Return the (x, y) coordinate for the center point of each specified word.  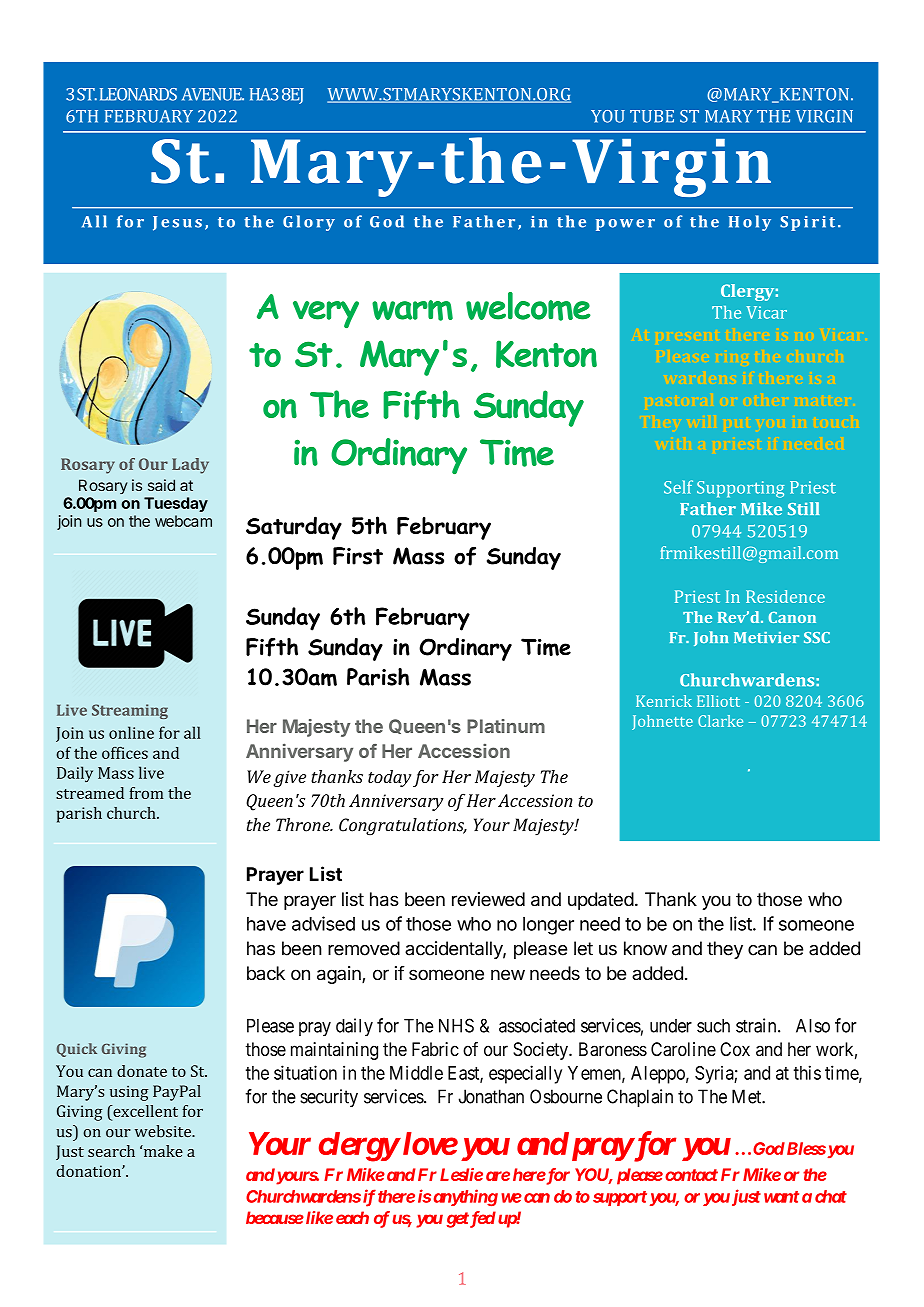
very (326, 314)
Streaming (130, 711)
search (111, 1151)
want (781, 1197)
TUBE (652, 116)
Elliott (718, 701)
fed (482, 1219)
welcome (528, 306)
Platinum (506, 726)
